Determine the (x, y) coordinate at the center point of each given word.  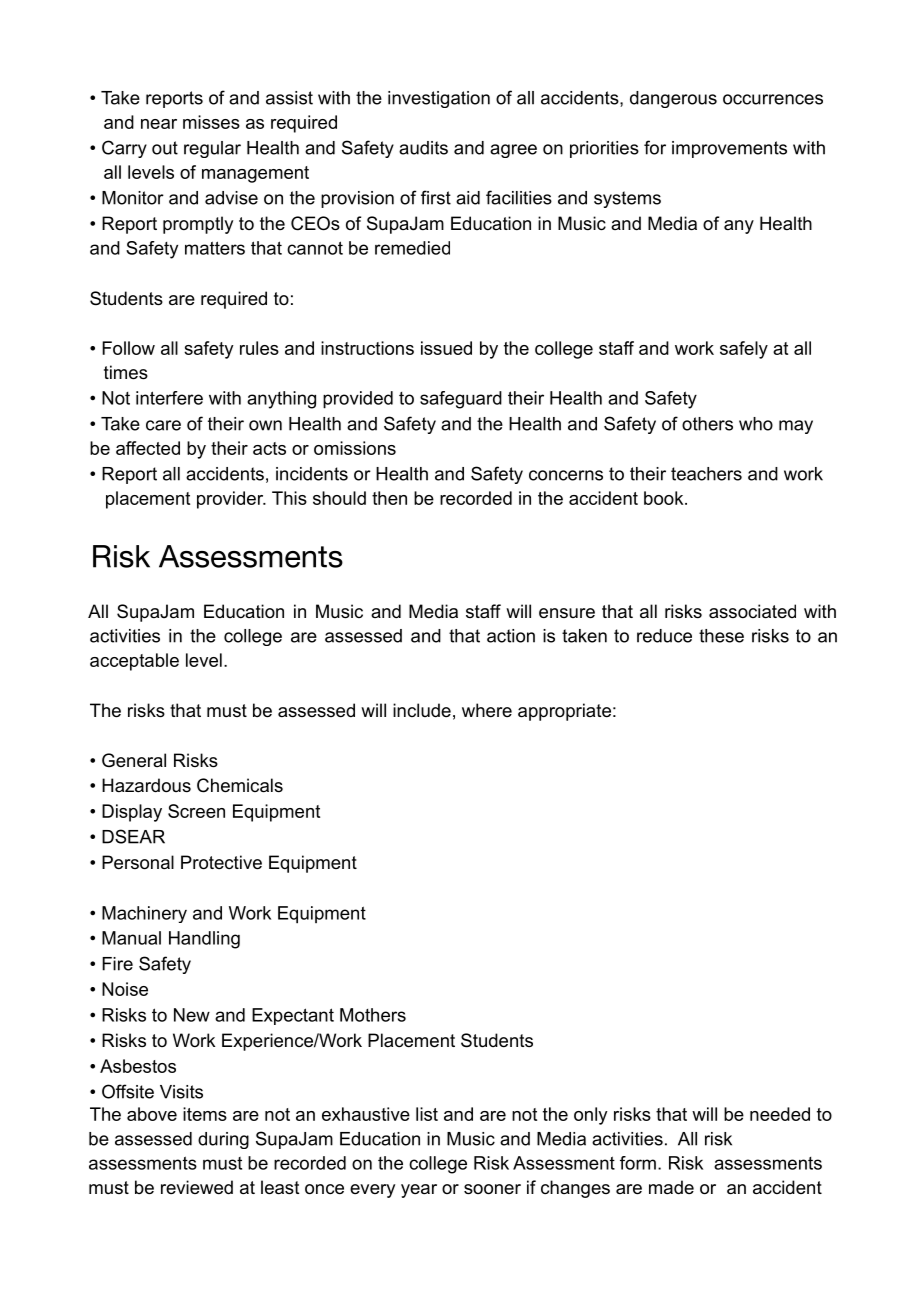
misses (211, 122)
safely (744, 350)
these (721, 636)
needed (780, 1114)
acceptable (134, 662)
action (511, 636)
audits (423, 148)
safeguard (461, 400)
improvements (729, 149)
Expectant (293, 1016)
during (223, 1140)
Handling (204, 940)
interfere (169, 398)
